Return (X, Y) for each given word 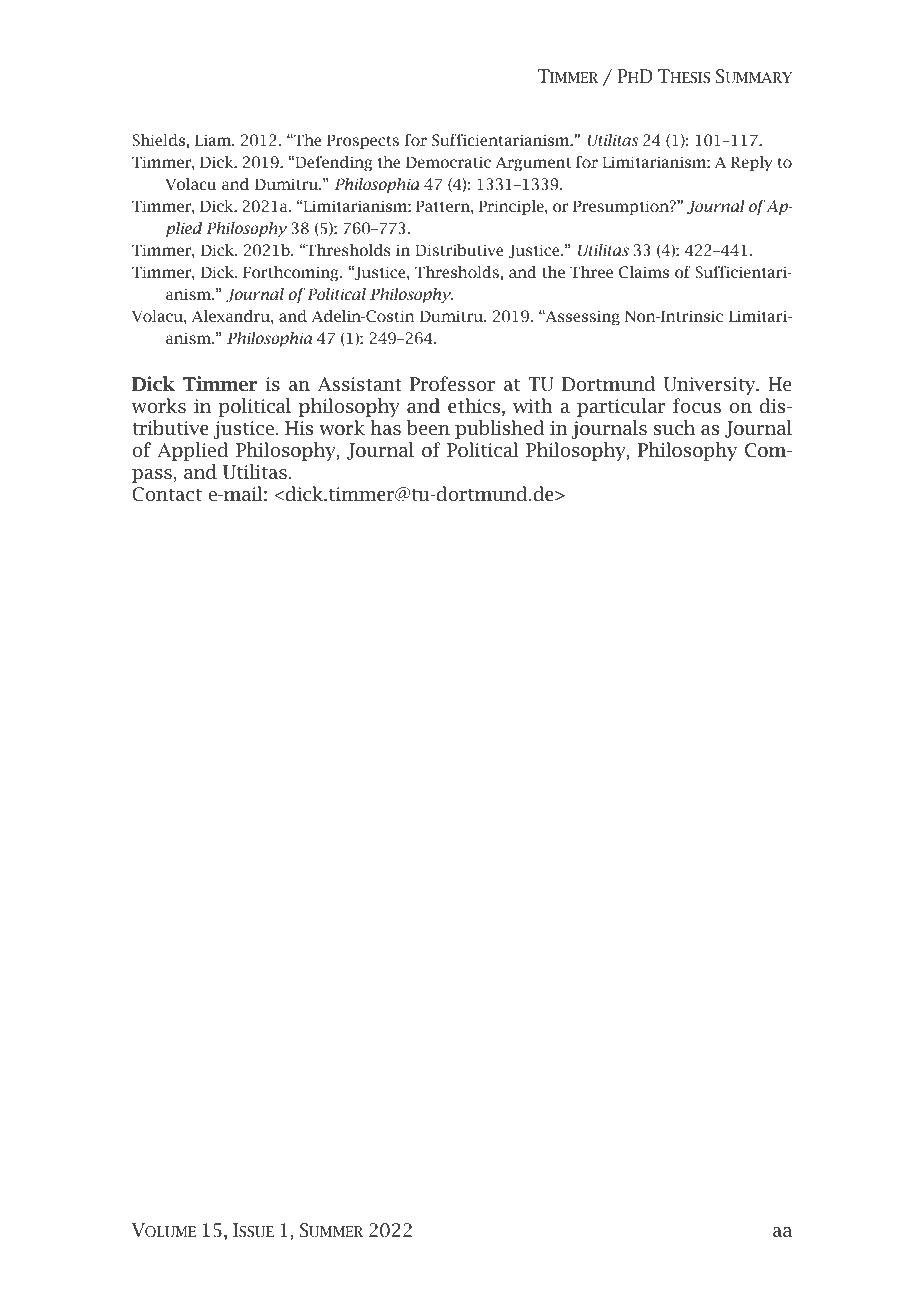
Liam (214, 140)
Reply (751, 163)
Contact (167, 494)
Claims (644, 272)
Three (591, 272)
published (500, 429)
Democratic (448, 162)
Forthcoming (292, 273)
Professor (452, 384)
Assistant (360, 384)
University (711, 386)
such (674, 428)
